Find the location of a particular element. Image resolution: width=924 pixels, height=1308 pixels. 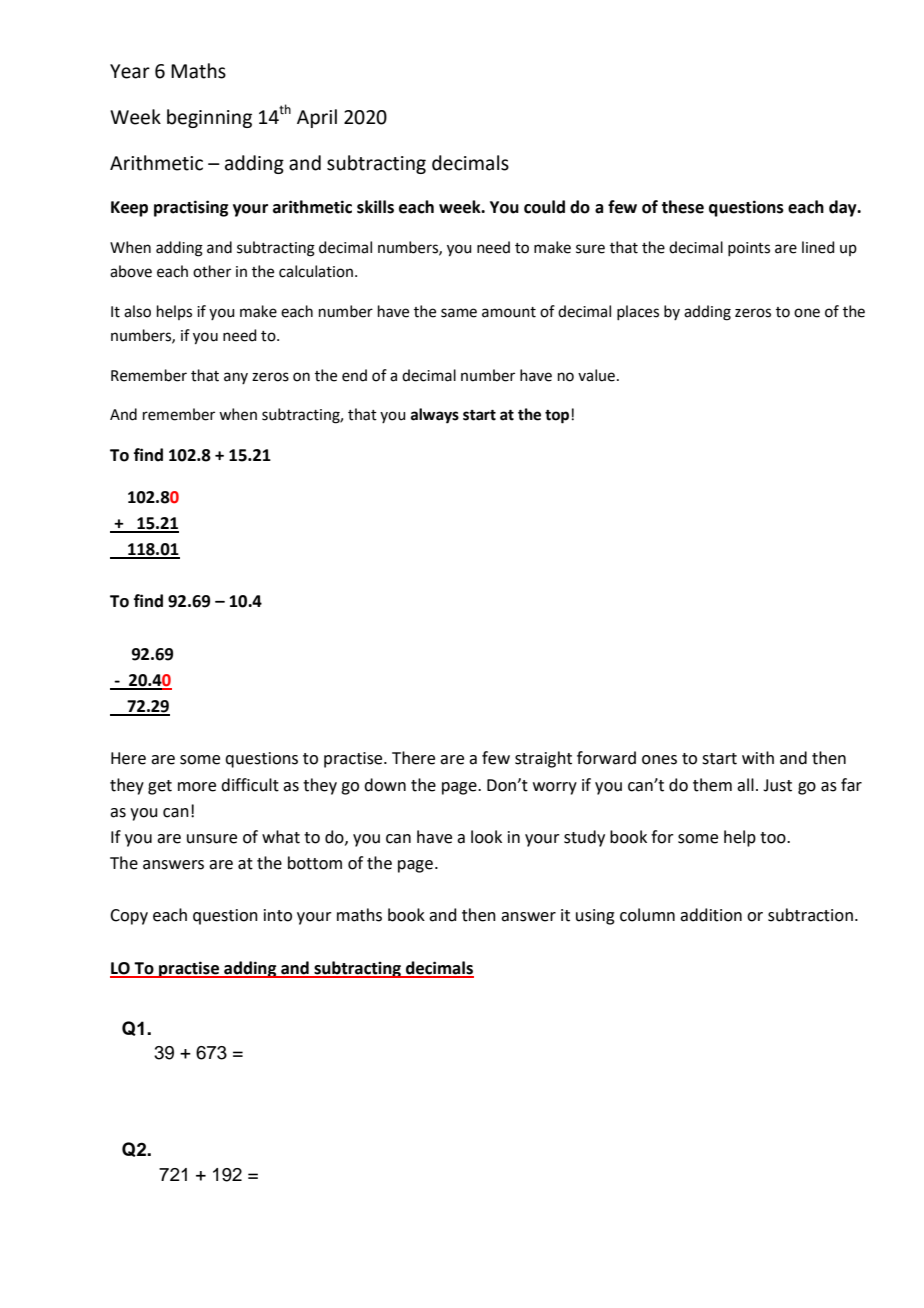

any is located at coordinates (236, 378).
